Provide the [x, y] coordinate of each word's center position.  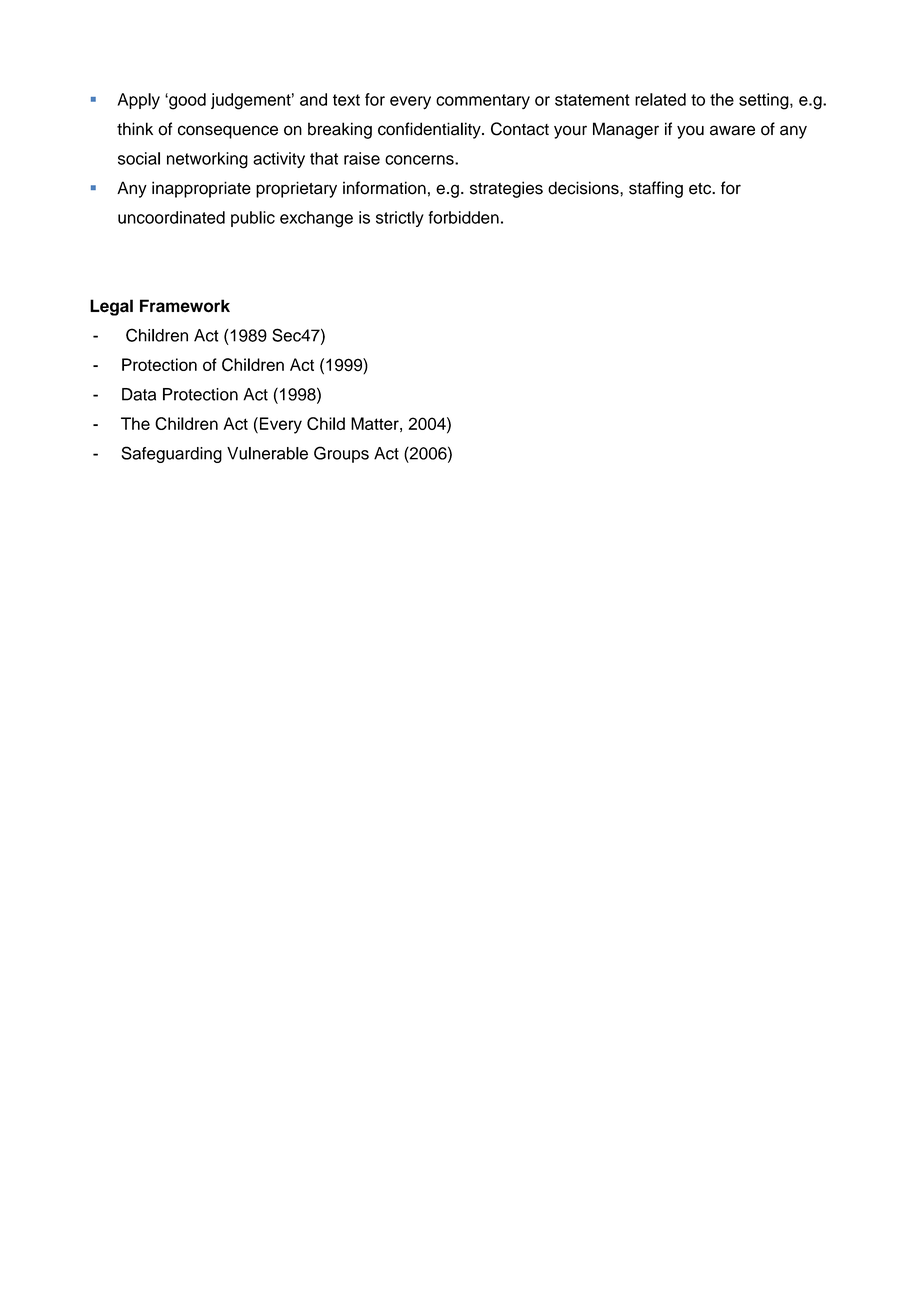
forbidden [463, 217]
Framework [185, 306]
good [186, 101]
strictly [400, 219]
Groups [341, 454]
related [660, 99]
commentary [483, 101]
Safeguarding [171, 454]
